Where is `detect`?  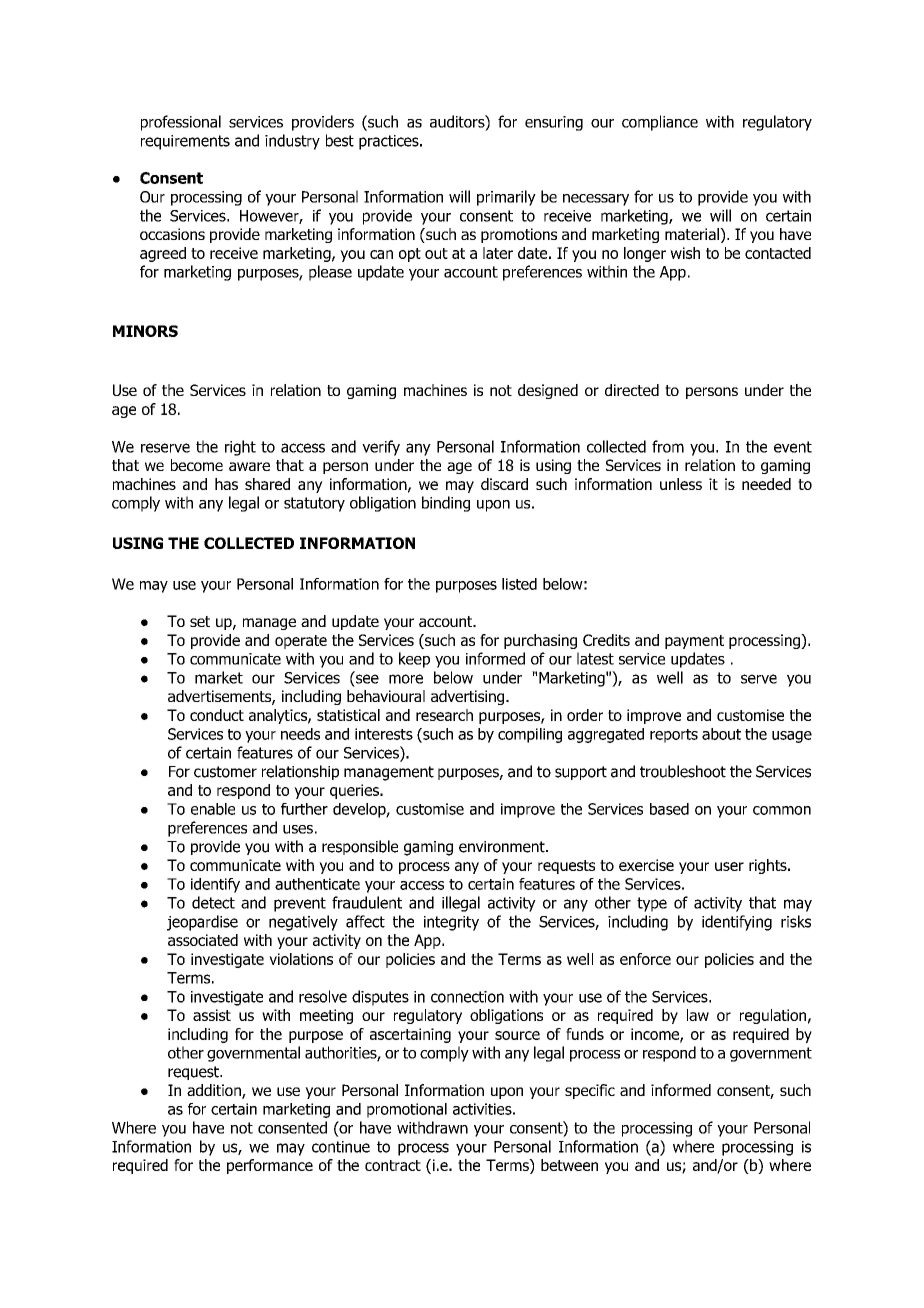
detect is located at coordinates (213, 902).
